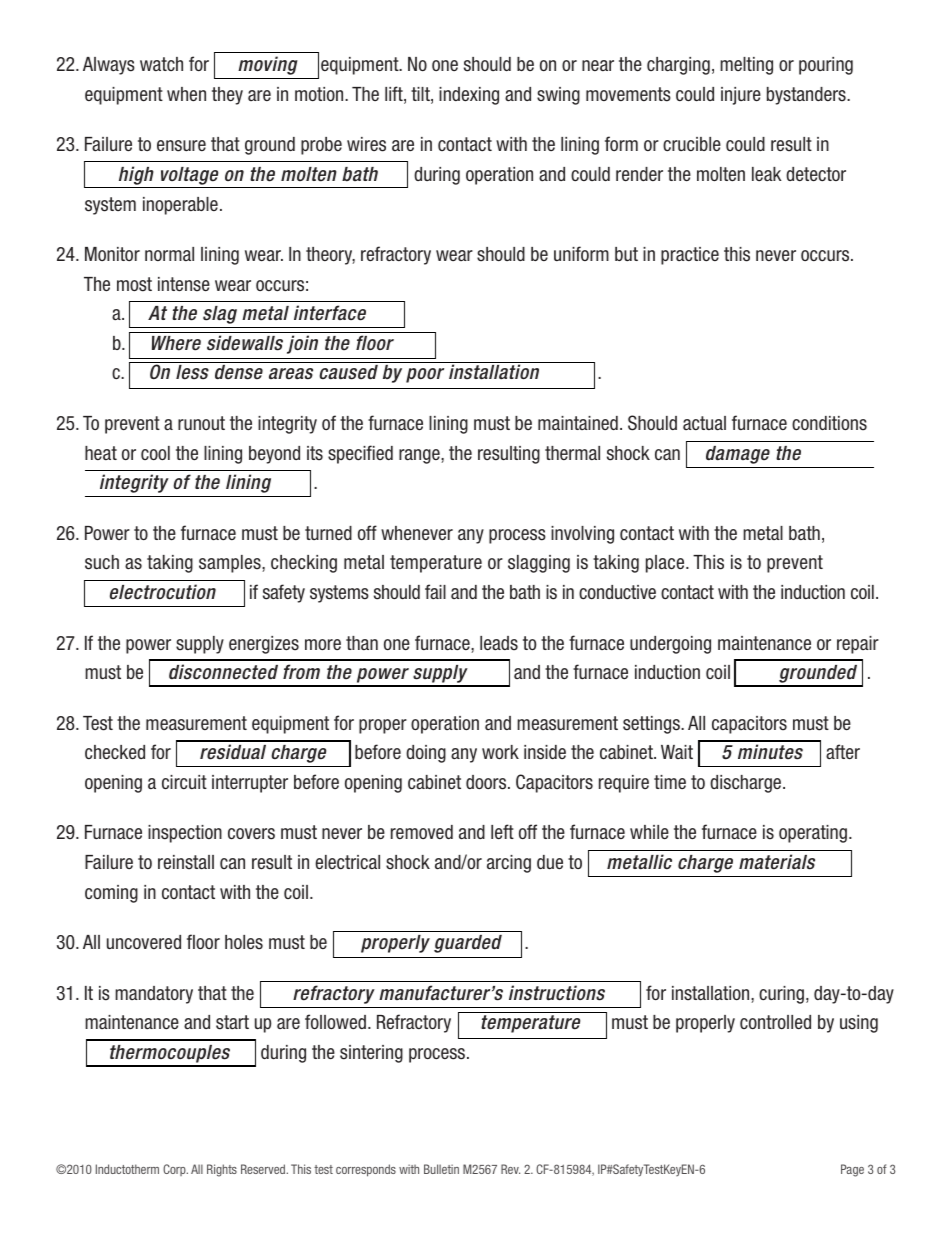  Describe the element at coordinates (201, 423) in the image. I see `runout` at that location.
